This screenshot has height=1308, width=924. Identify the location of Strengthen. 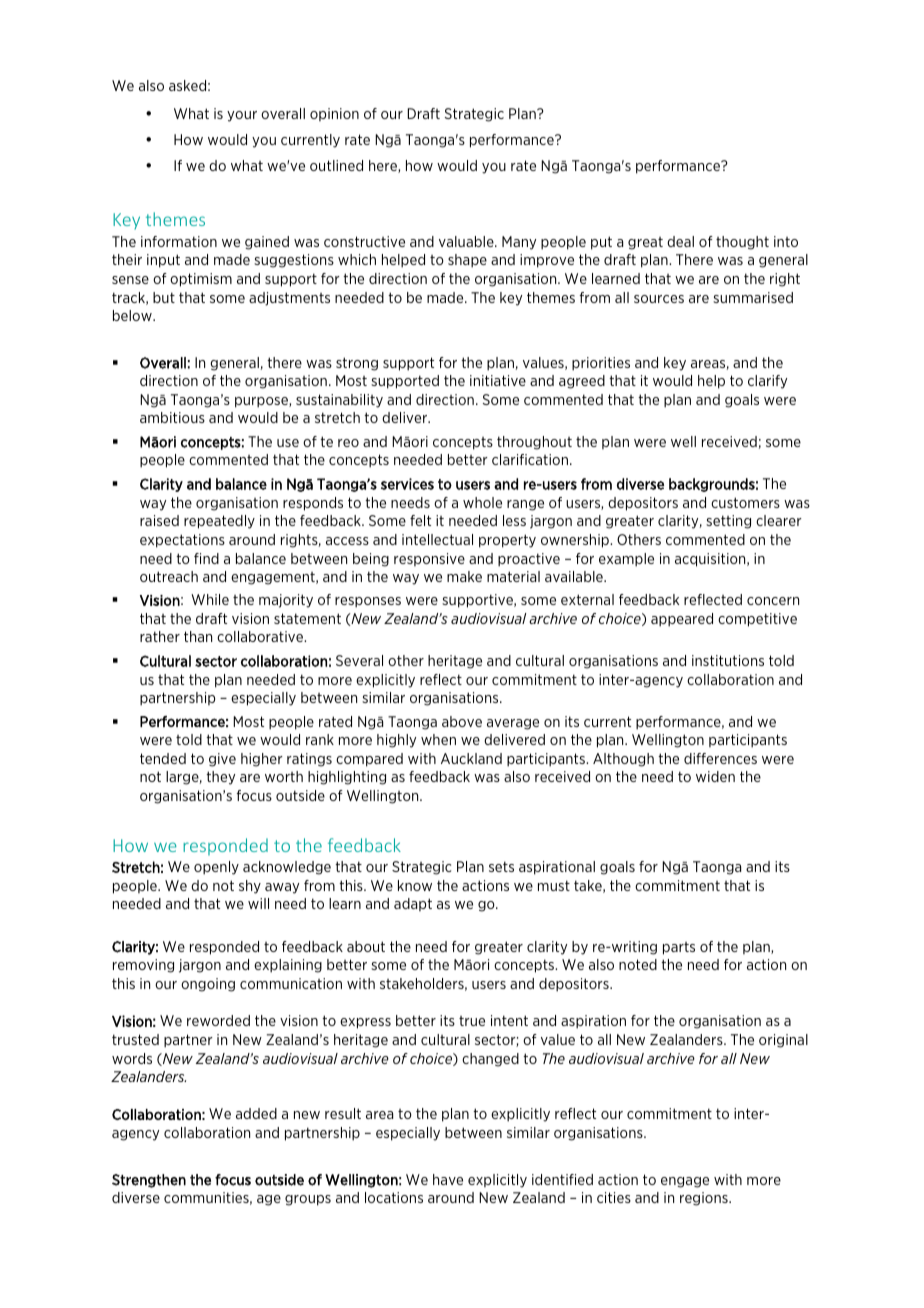
(149, 1181).
